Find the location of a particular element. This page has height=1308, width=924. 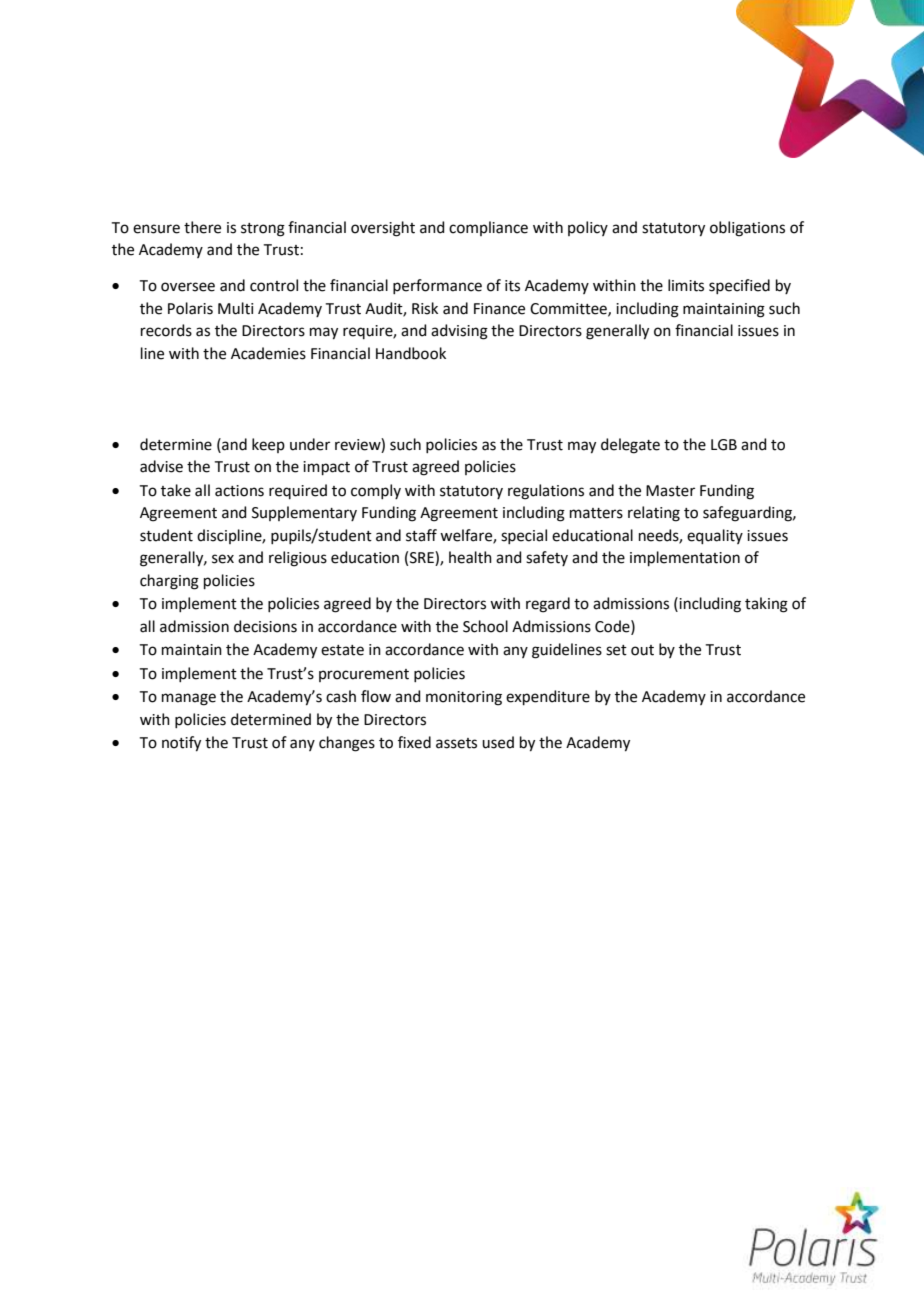

LGB is located at coordinates (724, 445).
